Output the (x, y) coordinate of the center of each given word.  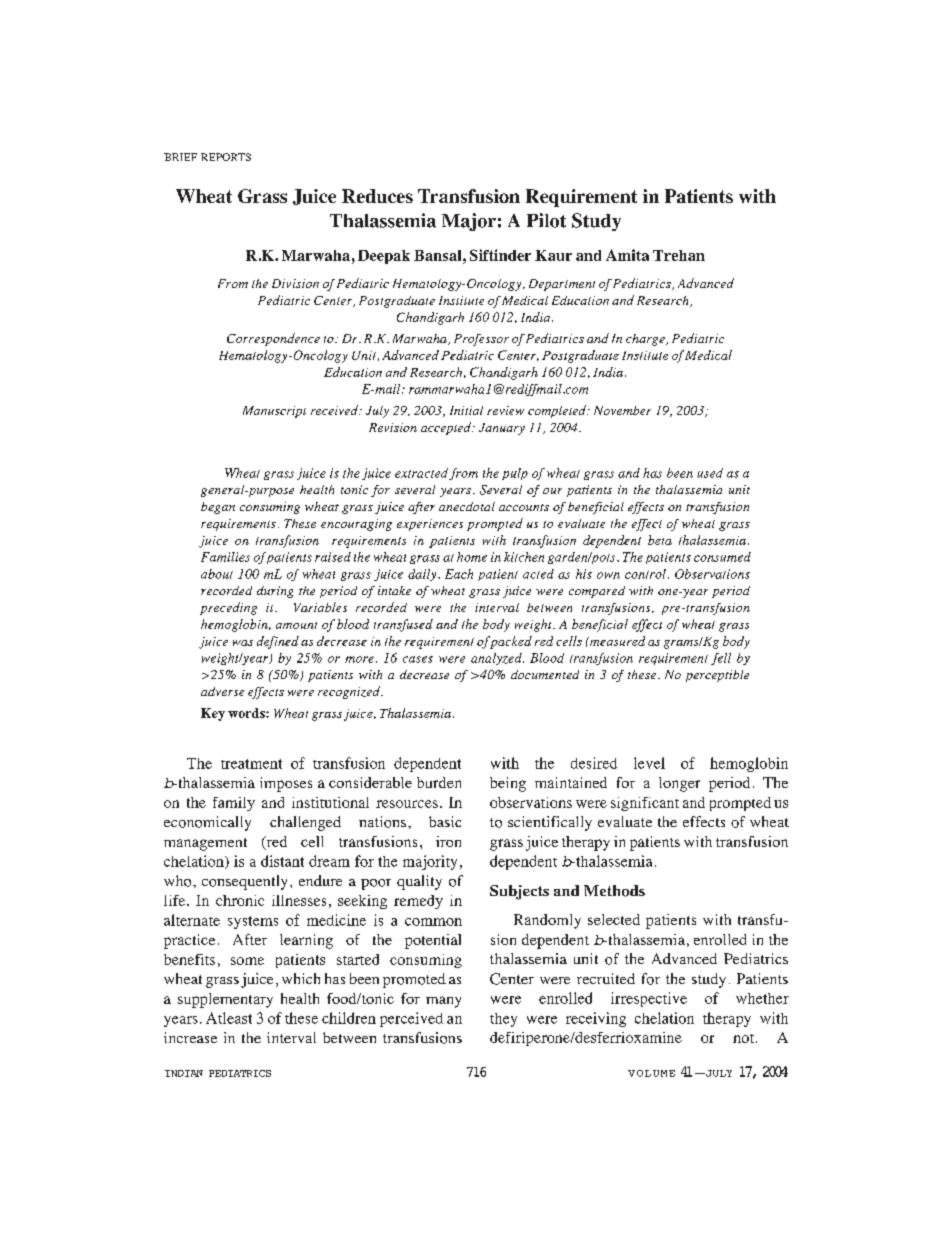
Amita (627, 255)
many (443, 1002)
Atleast (229, 1018)
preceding (228, 608)
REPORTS (226, 157)
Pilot (546, 220)
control (645, 574)
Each (459, 574)
